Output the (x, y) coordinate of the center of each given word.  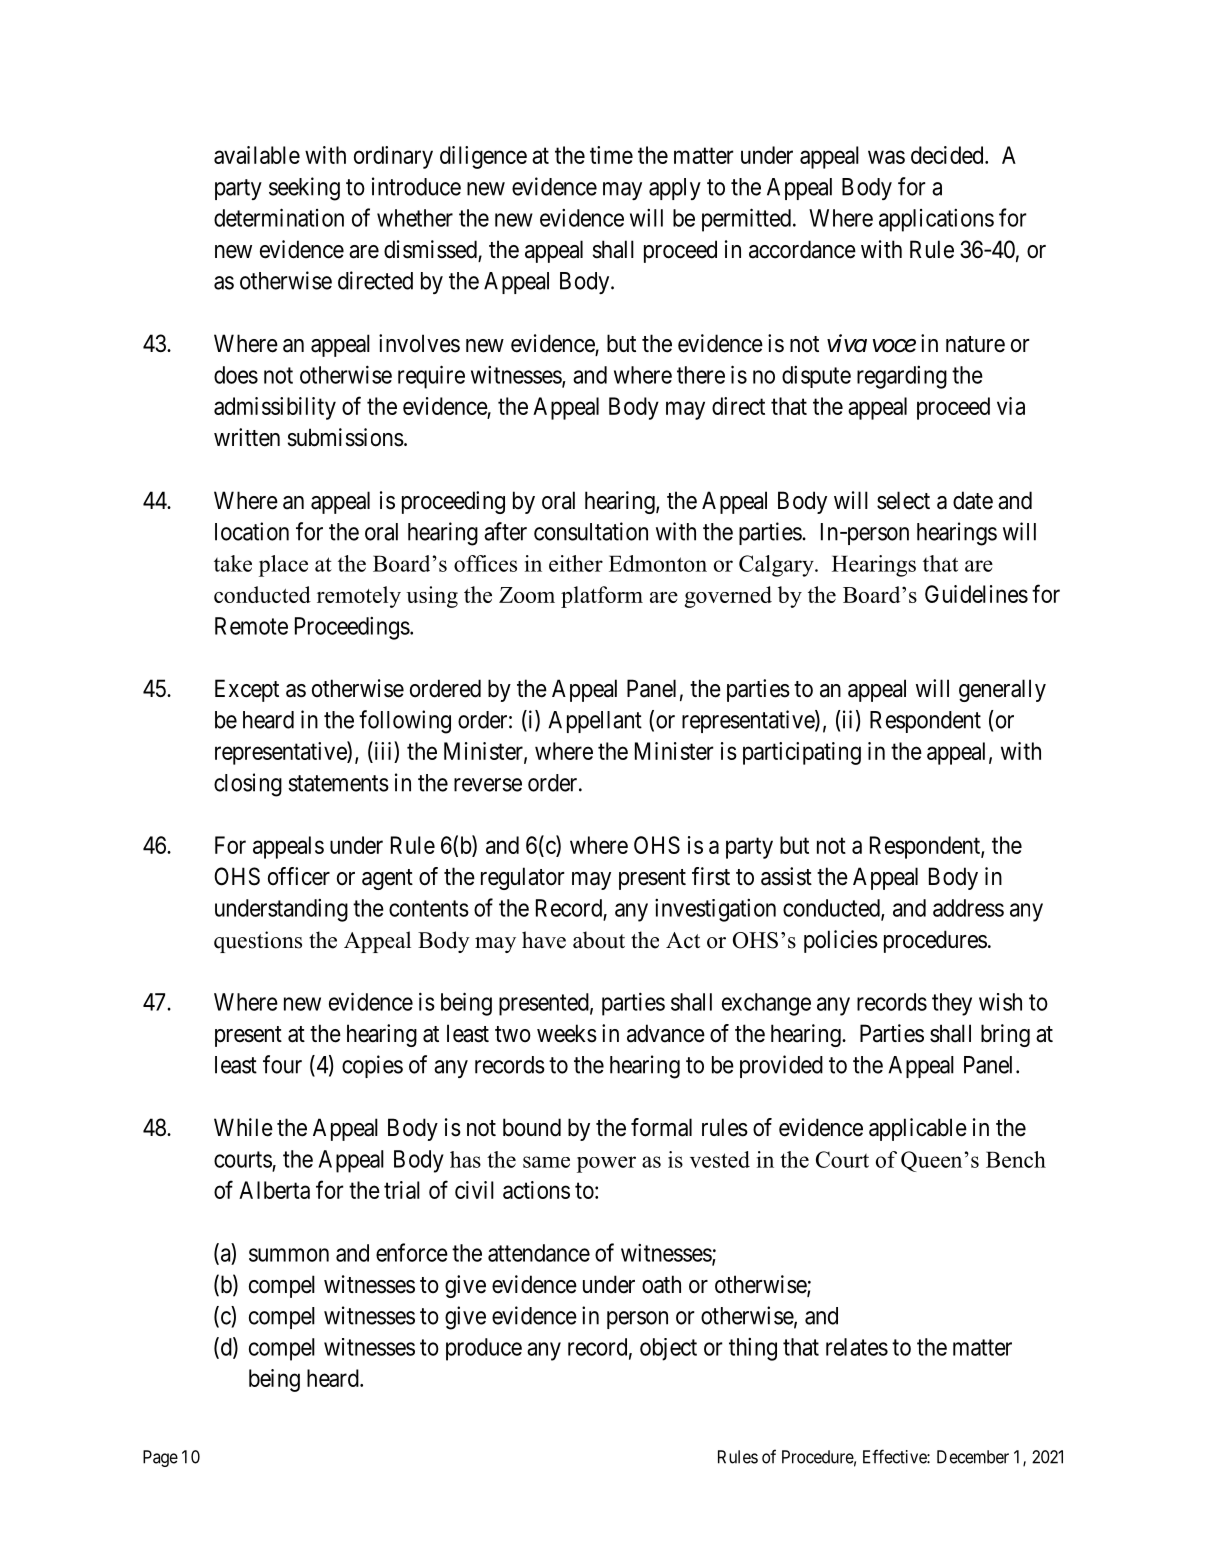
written (247, 437)
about (599, 940)
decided (948, 155)
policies (841, 941)
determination (279, 217)
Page (160, 1458)
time (611, 155)
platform (602, 597)
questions (258, 942)
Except (247, 690)
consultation (591, 531)
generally (1002, 690)
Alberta (274, 1190)
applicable (918, 1129)
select (903, 500)
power (606, 1164)
